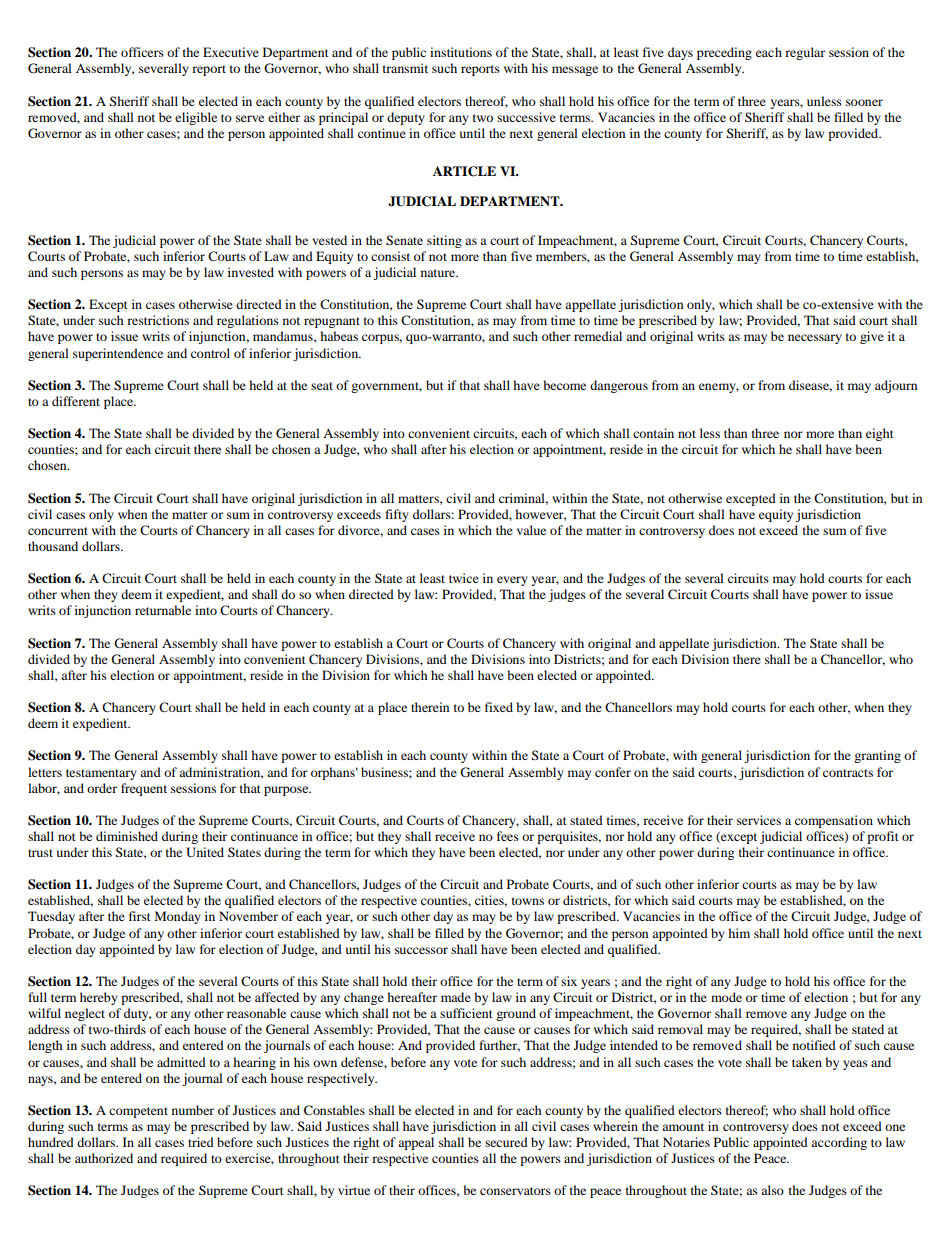  Describe the element at coordinates (104, 1158) in the screenshot. I see `authorized` at that location.
